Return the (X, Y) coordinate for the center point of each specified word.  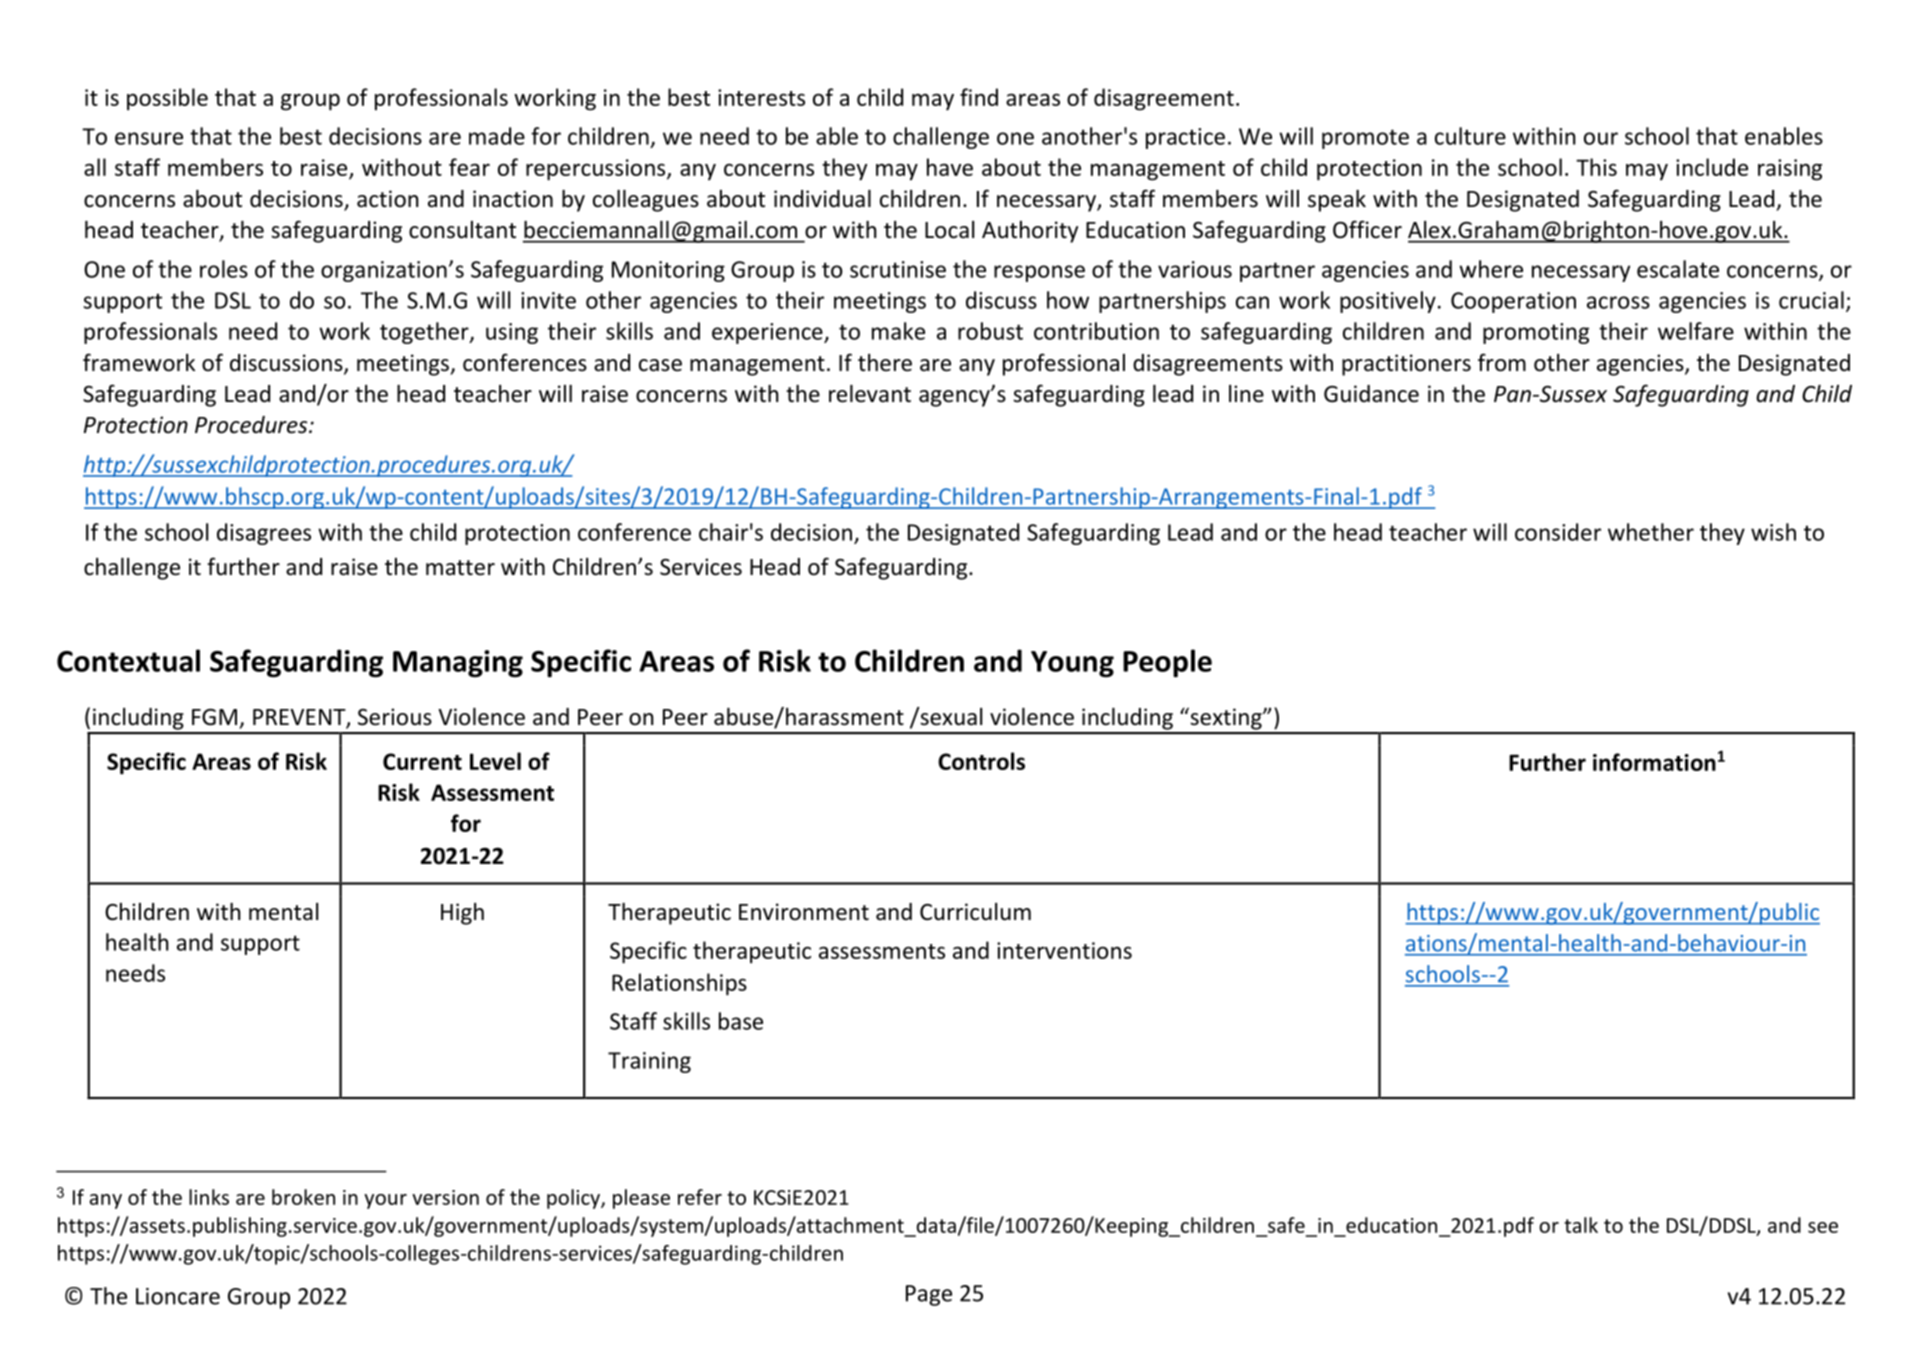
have (950, 167)
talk (1581, 1225)
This (1596, 167)
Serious (395, 717)
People (1167, 663)
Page (929, 1295)
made (497, 136)
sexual (950, 716)
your (385, 1201)
